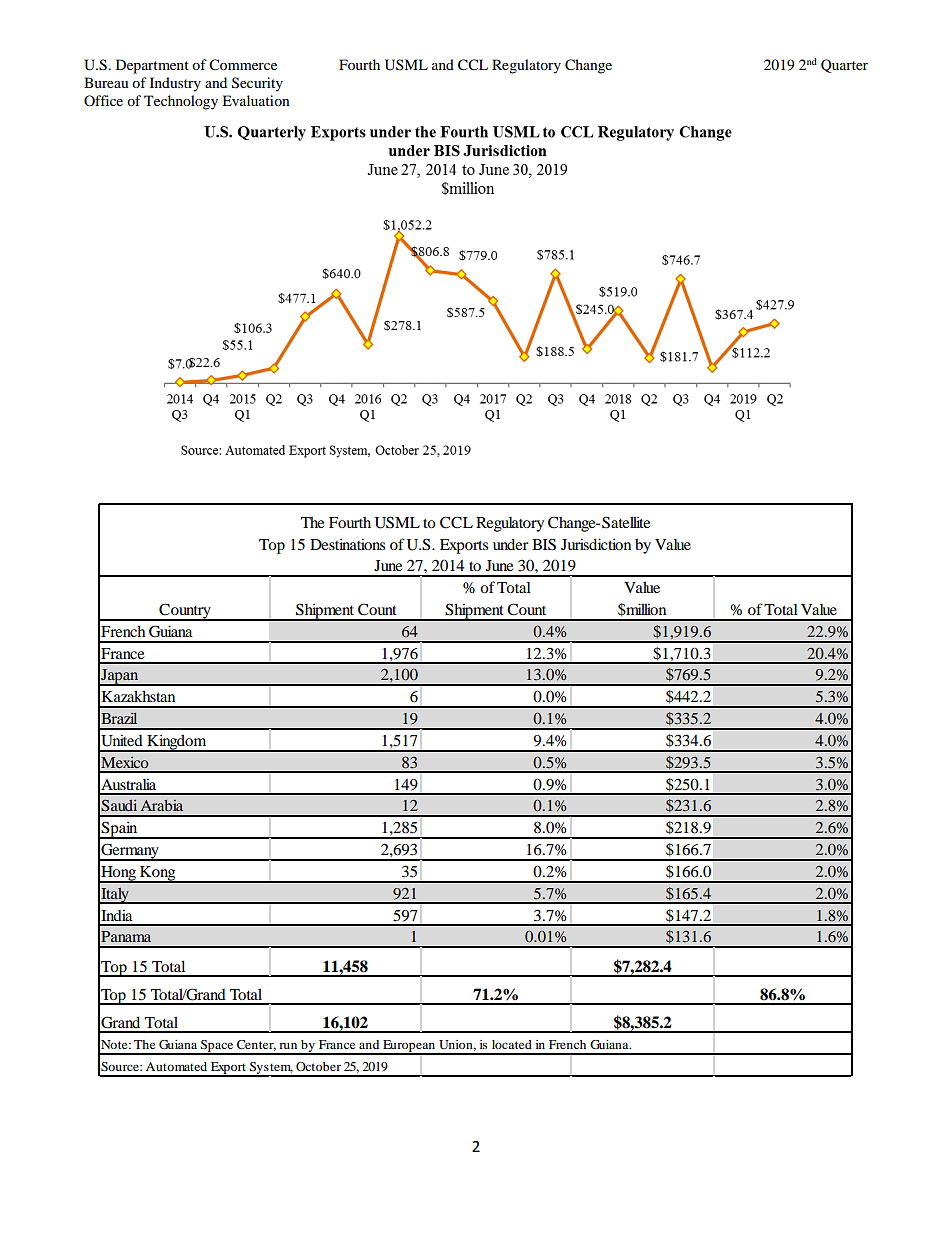 Image resolution: width=952 pixels, height=1233 pixels. I want to click on Jurisdiction, so click(596, 544).
